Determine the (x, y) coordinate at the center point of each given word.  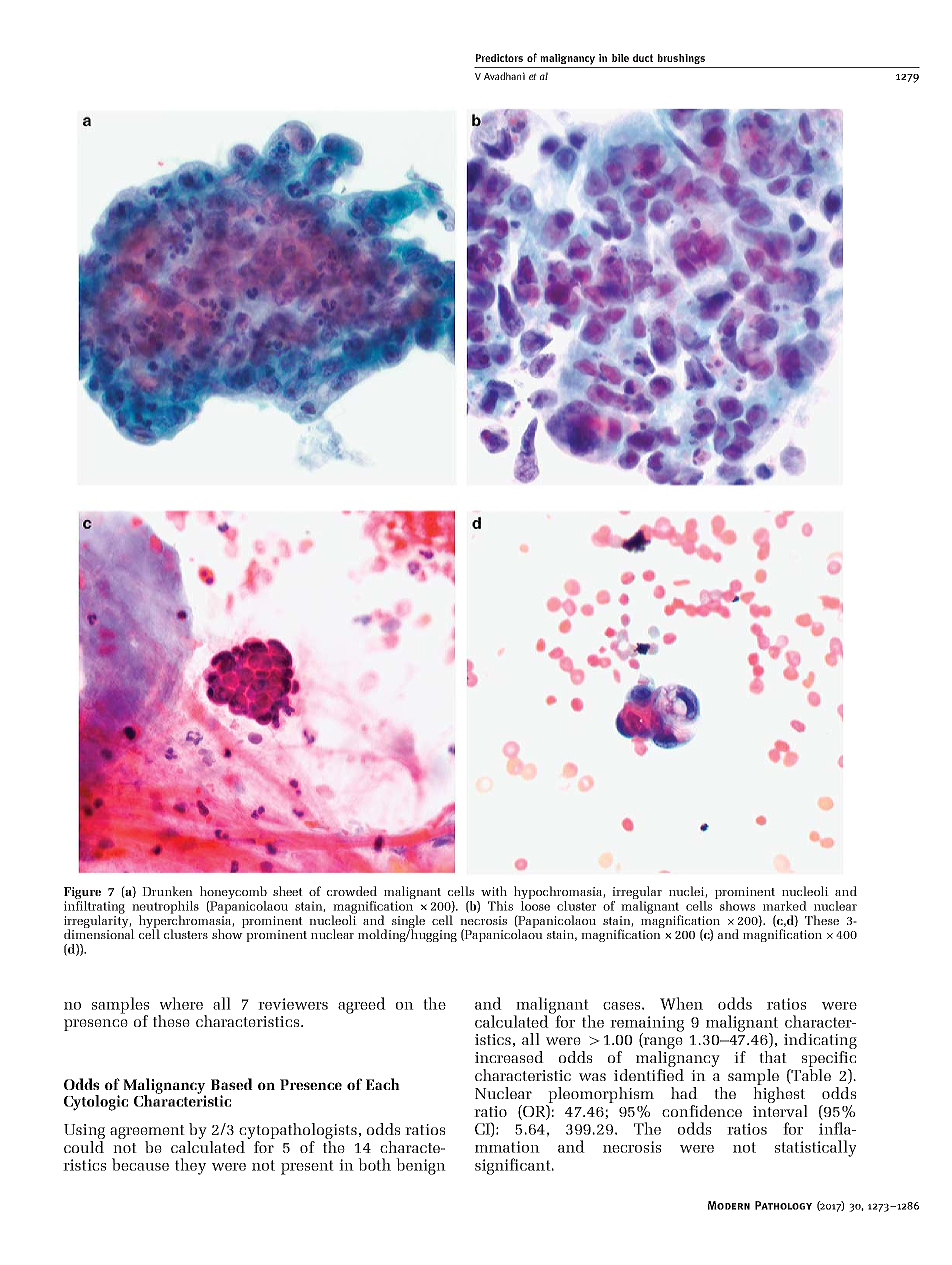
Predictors (499, 58)
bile (620, 58)
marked (785, 906)
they (190, 1166)
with (494, 891)
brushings (681, 59)
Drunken (167, 891)
